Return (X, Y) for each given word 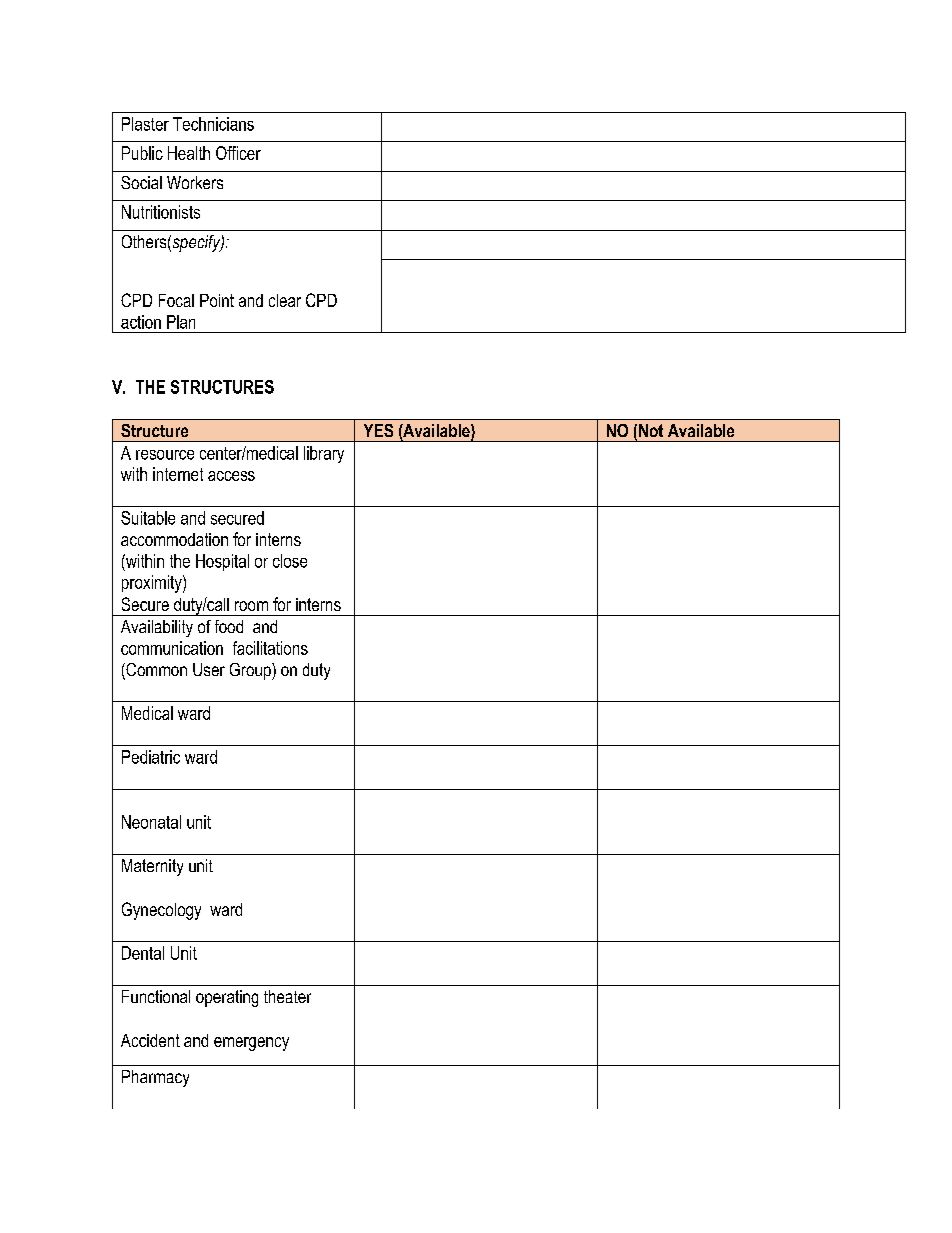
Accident (150, 1040)
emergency (251, 1044)
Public (142, 153)
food (229, 626)
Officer (238, 153)
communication (172, 648)
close (290, 561)
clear (285, 300)
